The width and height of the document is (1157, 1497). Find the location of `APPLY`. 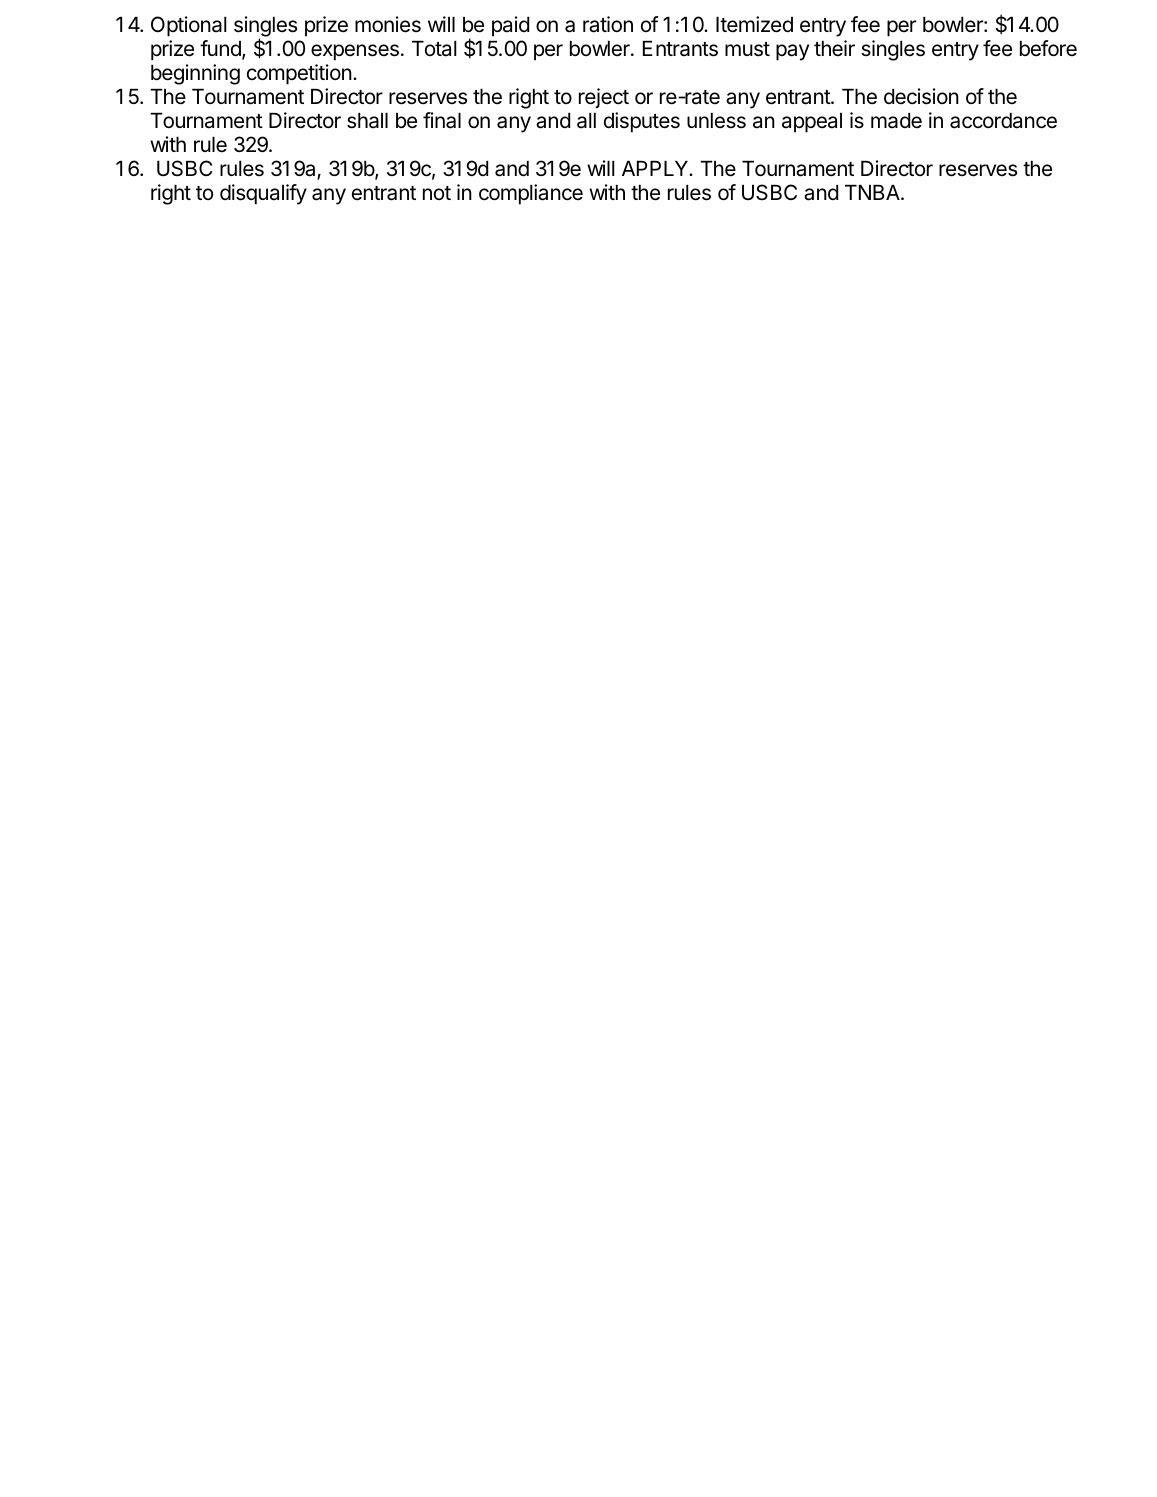

APPLY is located at coordinates (656, 168).
